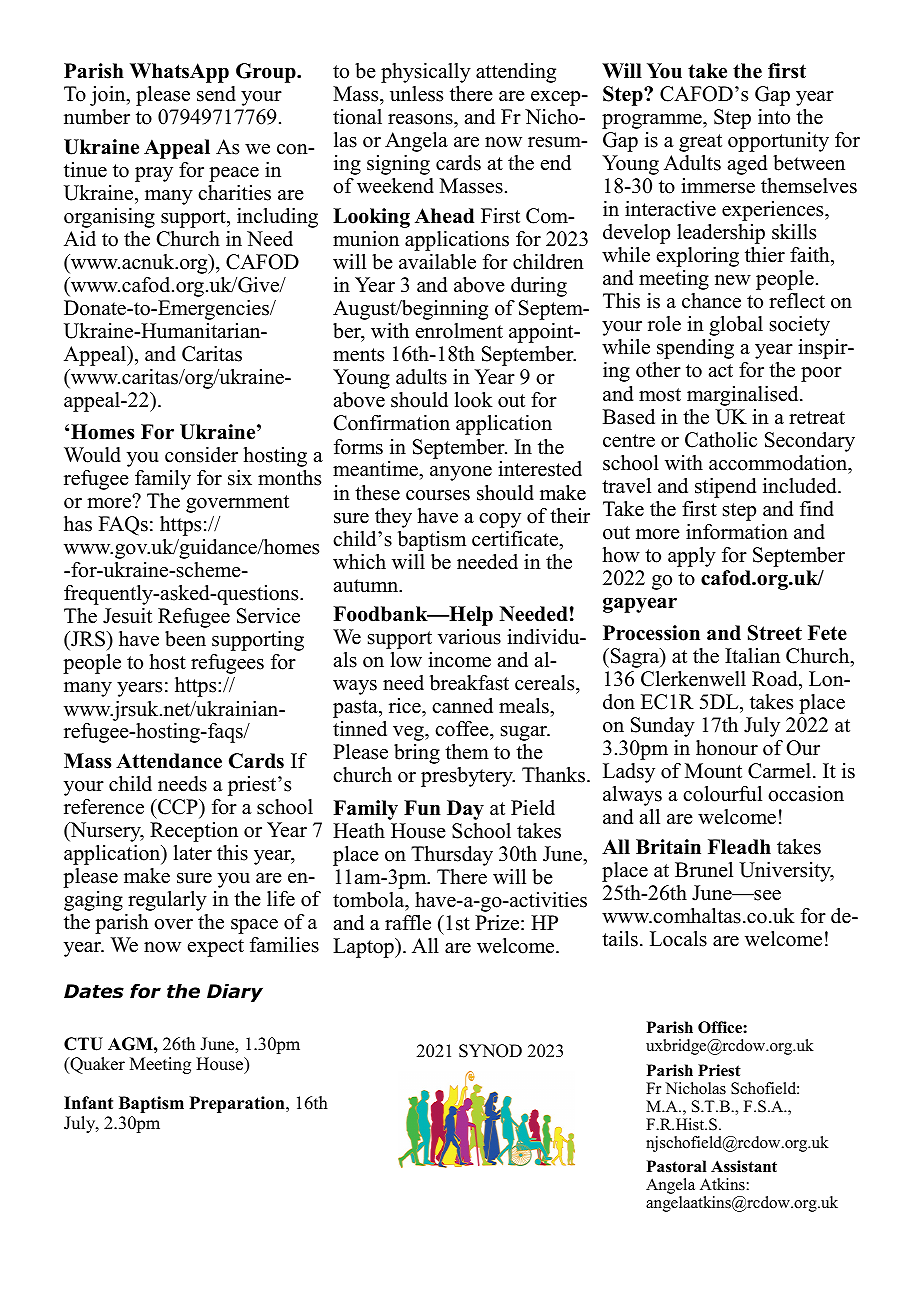  What do you see at coordinates (490, 1051) in the image?
I see `SYNOD` at bounding box center [490, 1051].
